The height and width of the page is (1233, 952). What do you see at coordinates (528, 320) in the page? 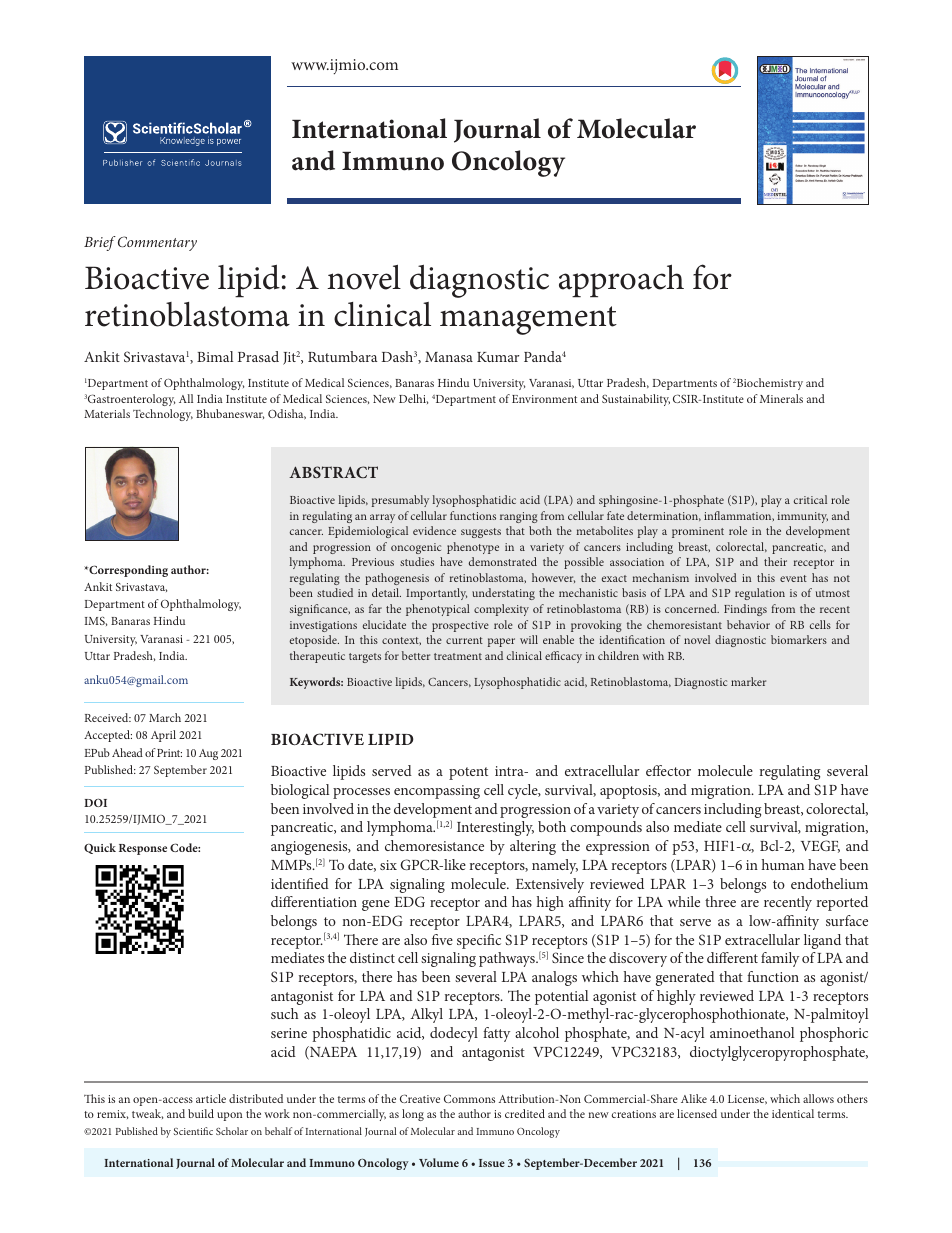
I see `management` at bounding box center [528, 320].
